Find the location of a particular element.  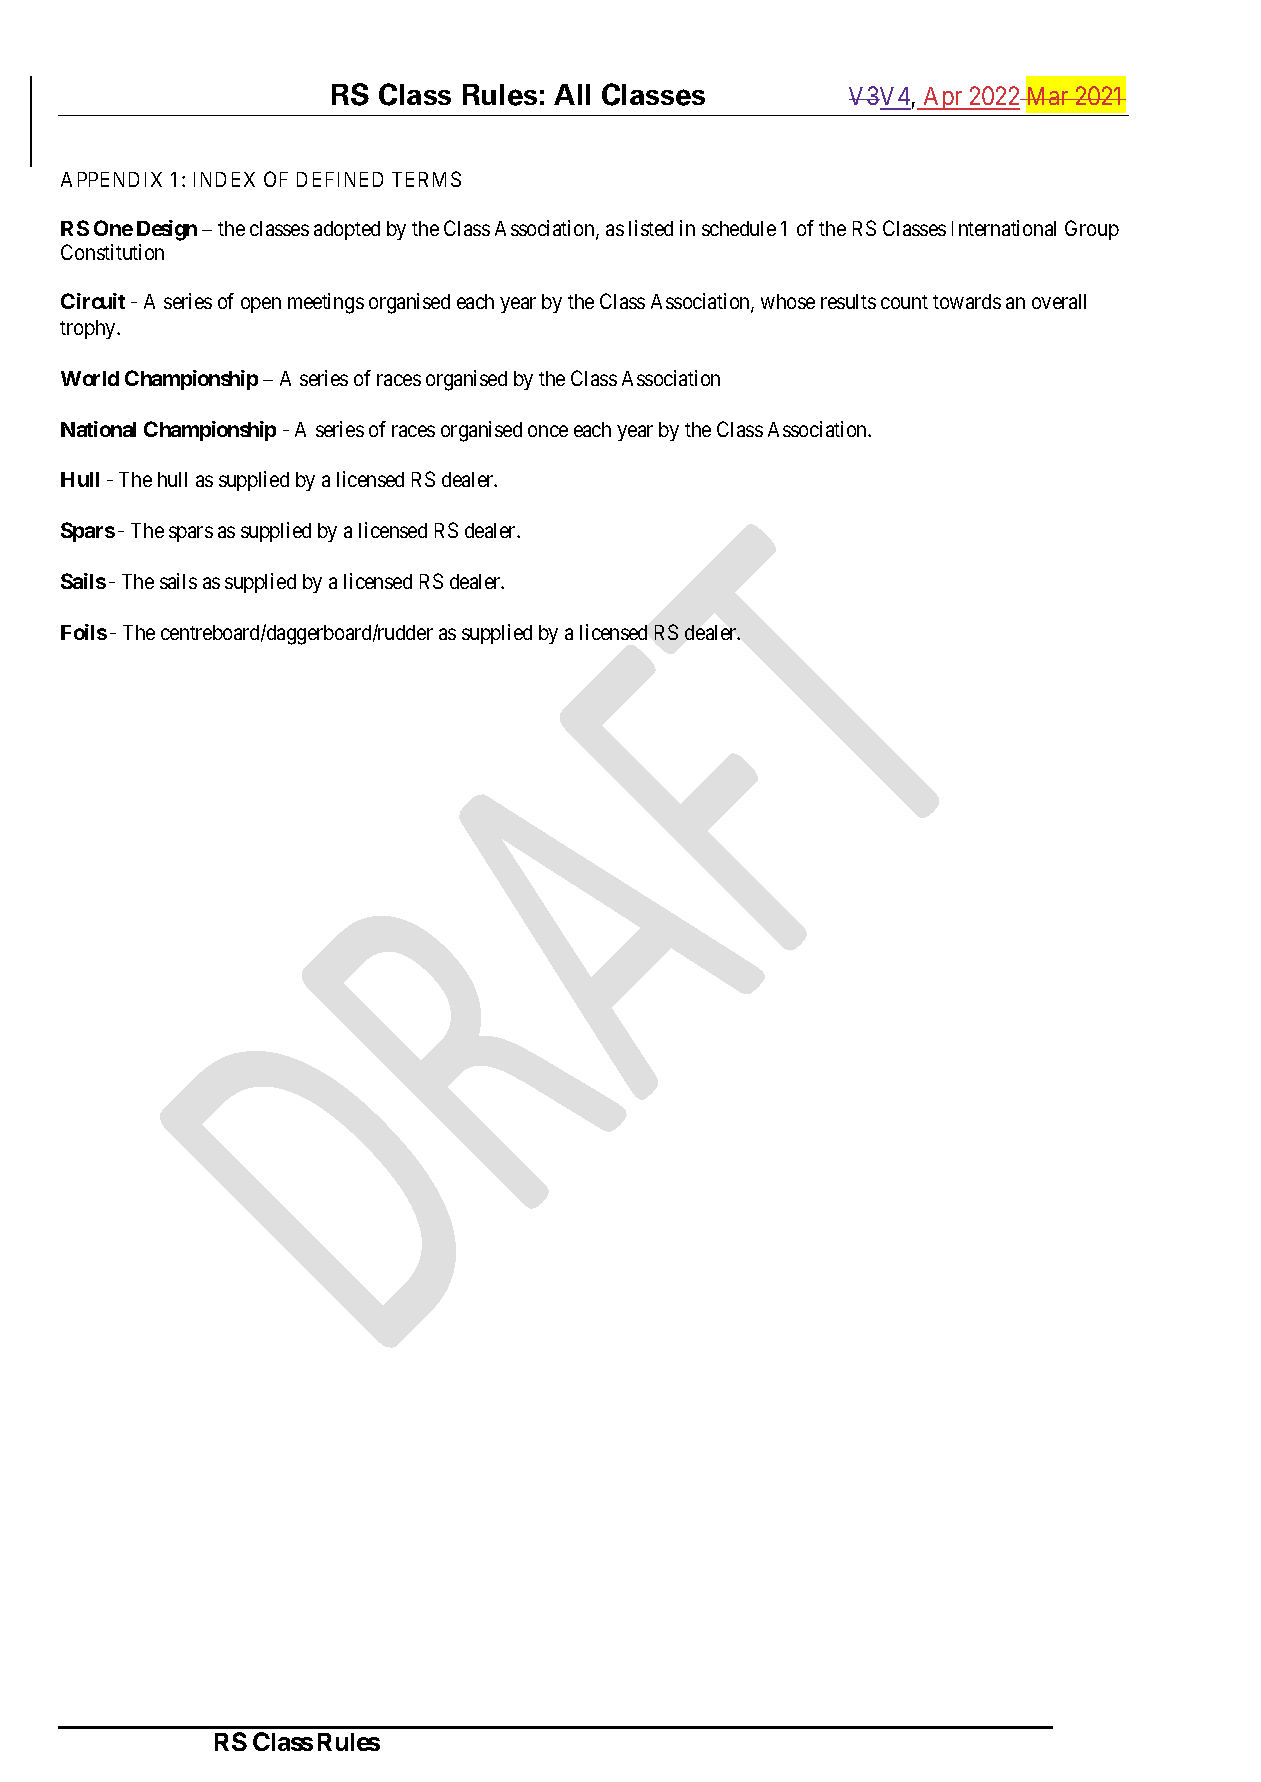

open is located at coordinates (261, 305).
